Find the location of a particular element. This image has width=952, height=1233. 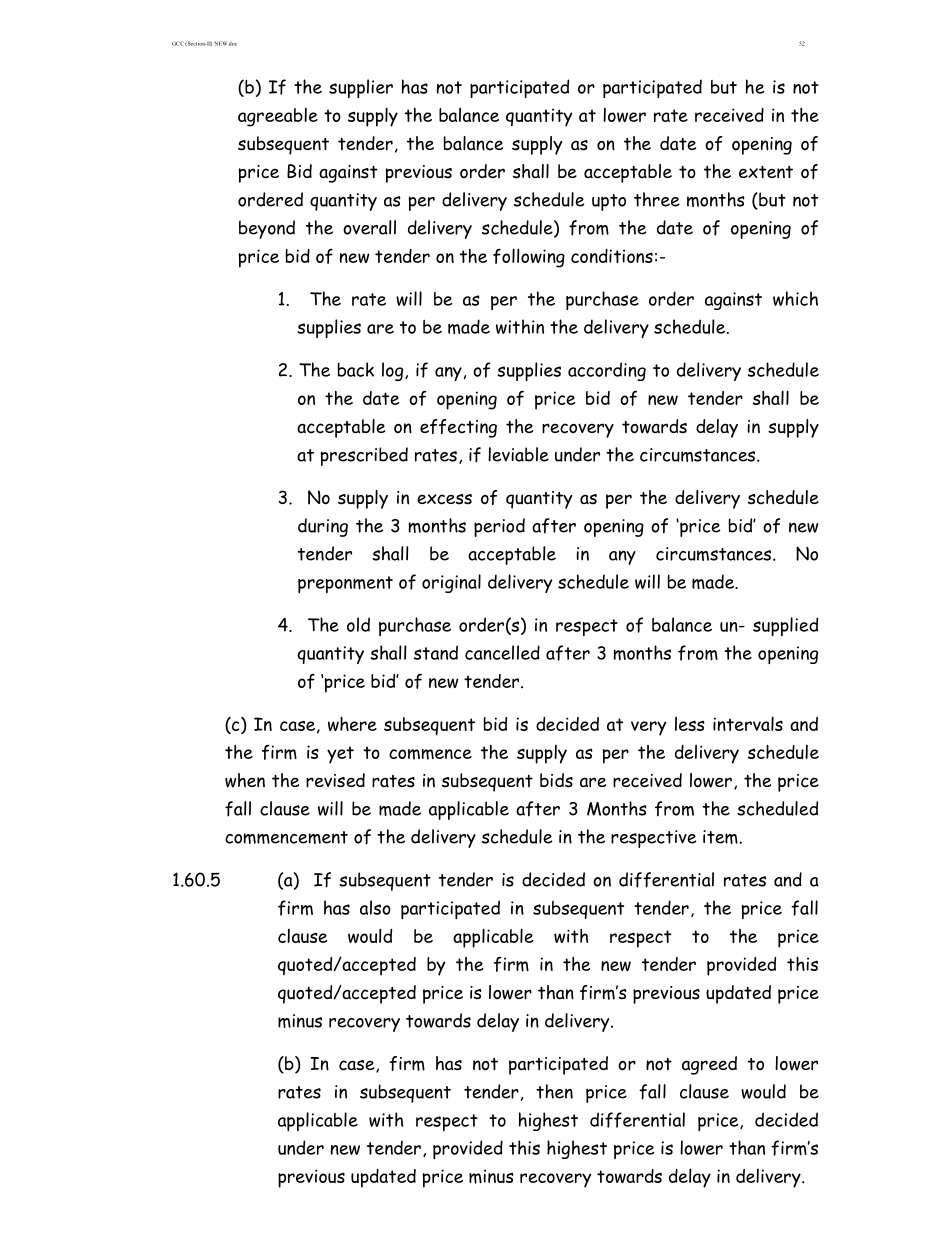

bids is located at coordinates (556, 780).
